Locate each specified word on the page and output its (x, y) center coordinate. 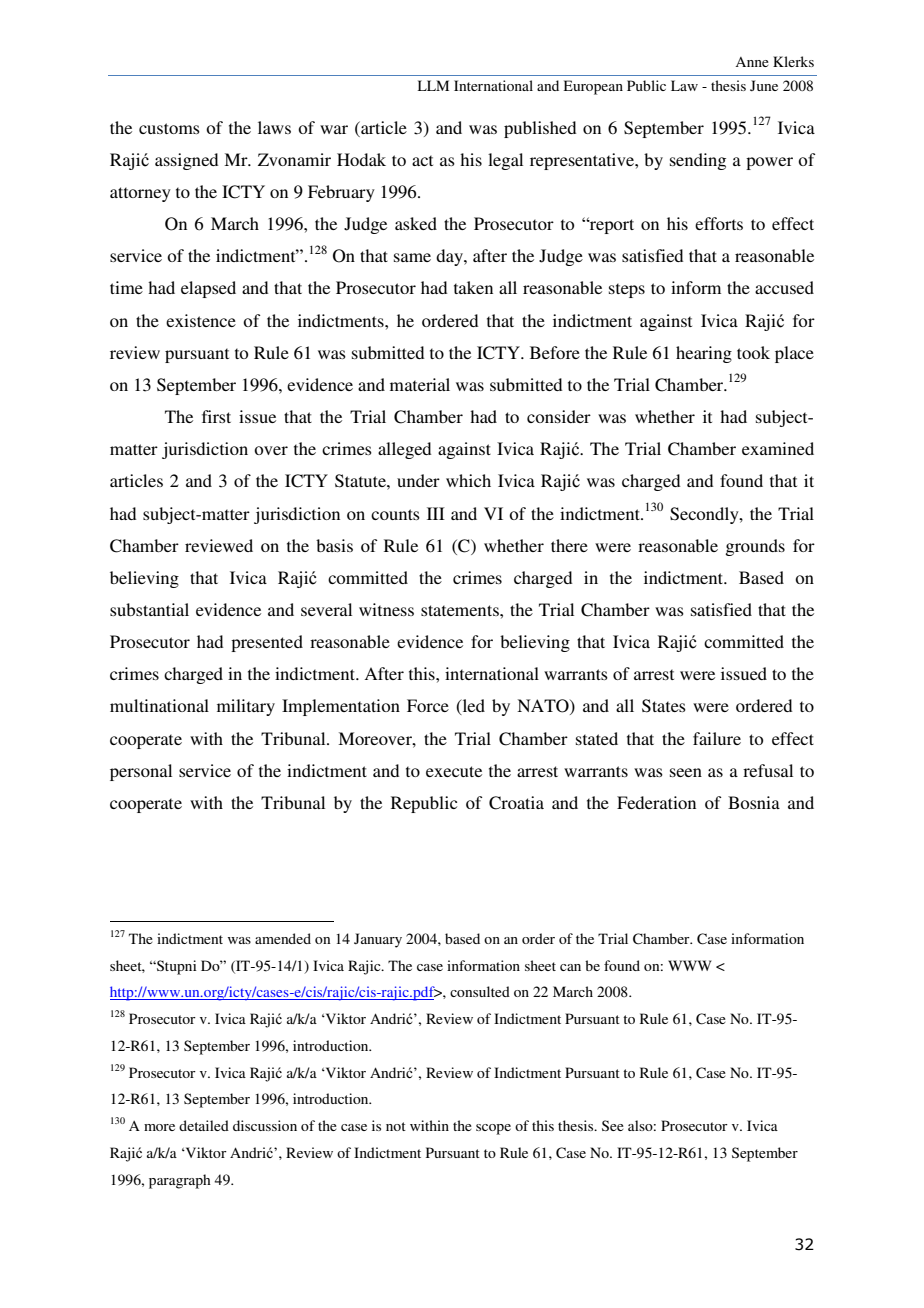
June (764, 85)
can (570, 967)
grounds (755, 547)
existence (201, 320)
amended (283, 938)
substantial (149, 609)
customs (169, 128)
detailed (204, 1125)
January (378, 940)
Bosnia (754, 802)
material (420, 384)
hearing (704, 354)
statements (461, 610)
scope (493, 1129)
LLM (433, 85)
